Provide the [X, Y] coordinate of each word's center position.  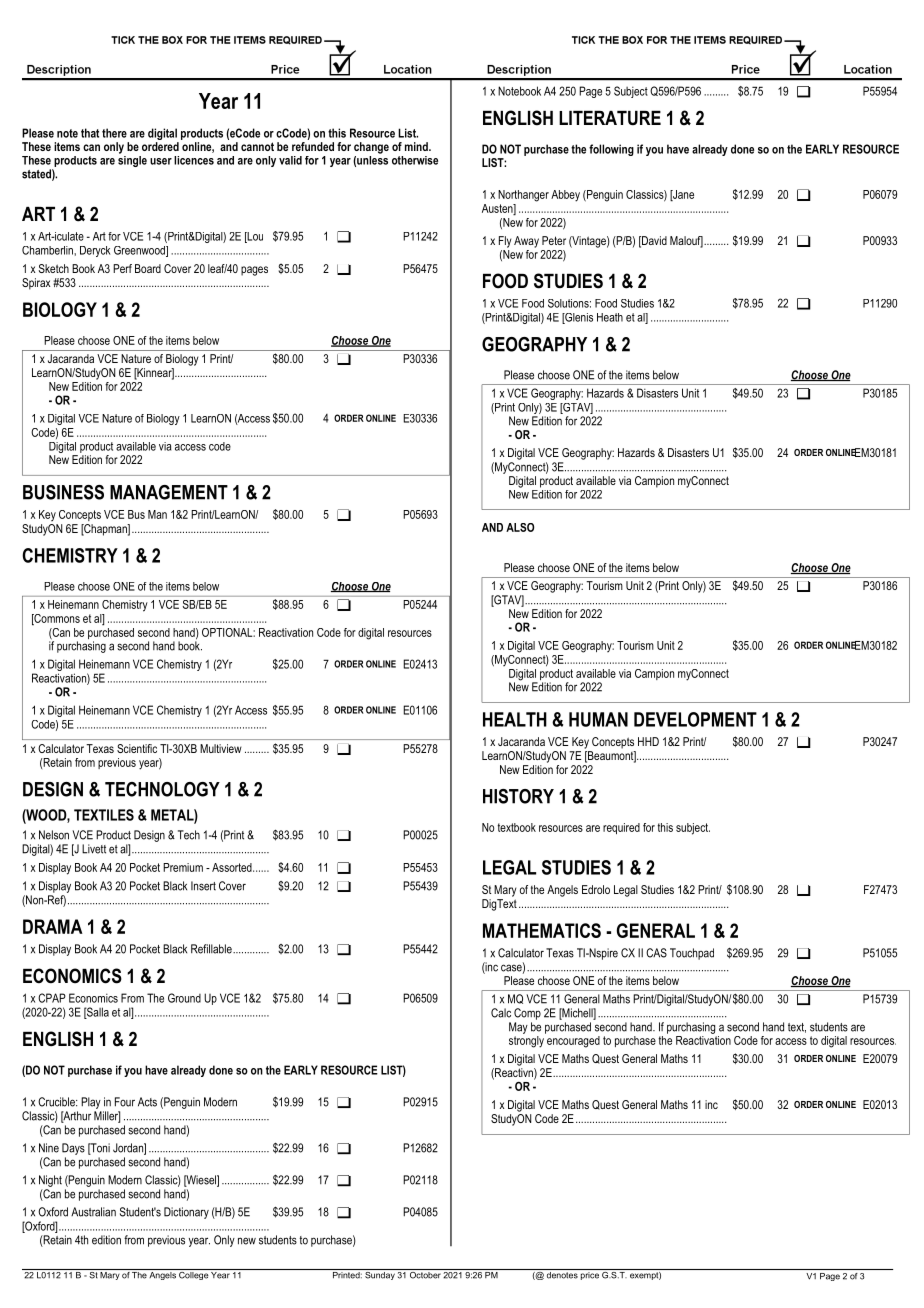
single [132, 160]
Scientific [137, 748]
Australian [93, 1212]
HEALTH [515, 719]
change [371, 148]
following [611, 150]
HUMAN [598, 719]
